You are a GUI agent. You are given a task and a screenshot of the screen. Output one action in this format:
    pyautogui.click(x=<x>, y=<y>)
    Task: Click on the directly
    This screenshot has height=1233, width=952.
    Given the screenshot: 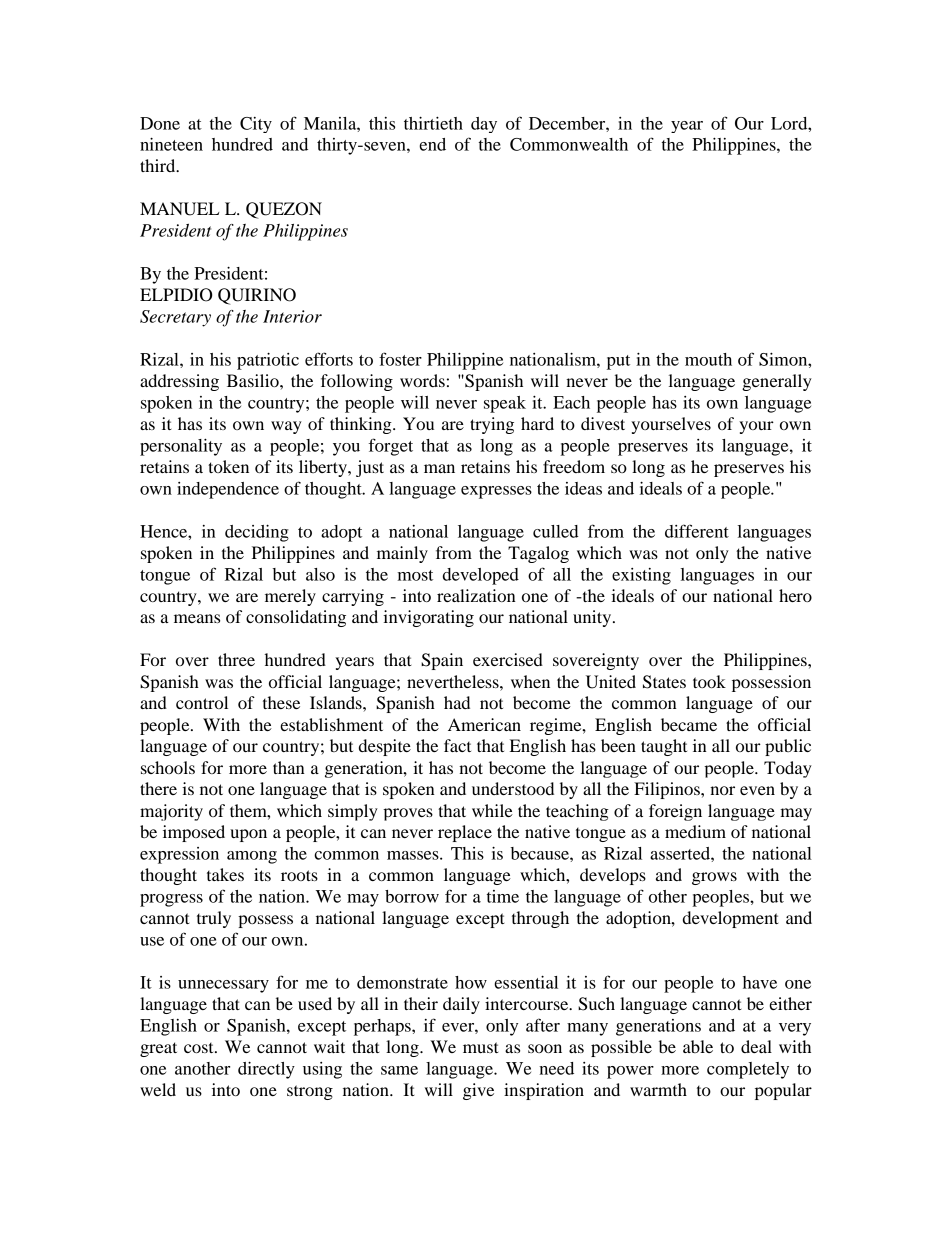 What is the action you would take?
    pyautogui.click(x=266, y=1070)
